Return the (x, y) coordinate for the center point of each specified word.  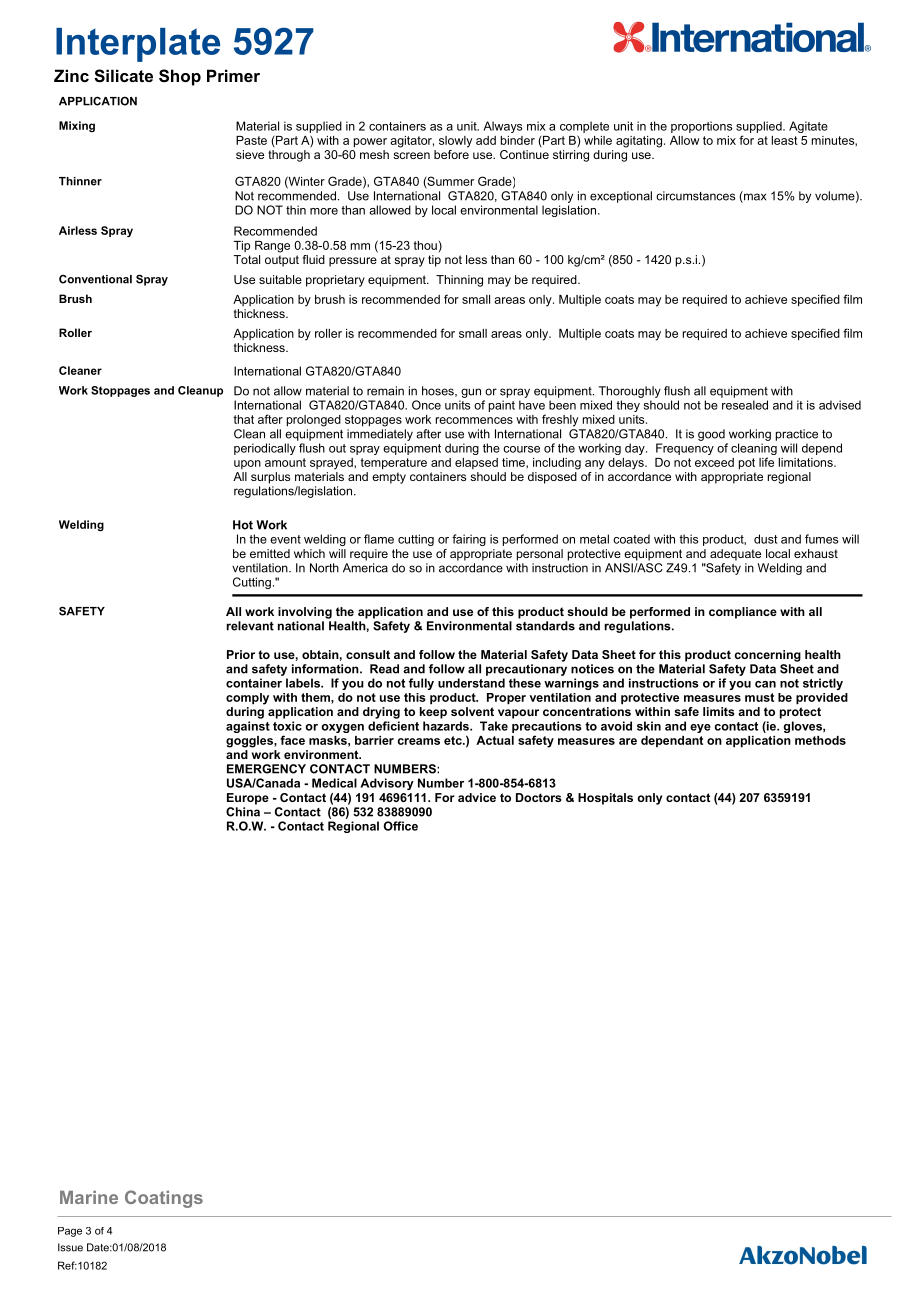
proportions (702, 127)
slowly (455, 142)
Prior (241, 654)
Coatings (164, 1199)
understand (471, 683)
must (759, 697)
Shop (180, 77)
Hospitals (605, 799)
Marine (89, 1197)
